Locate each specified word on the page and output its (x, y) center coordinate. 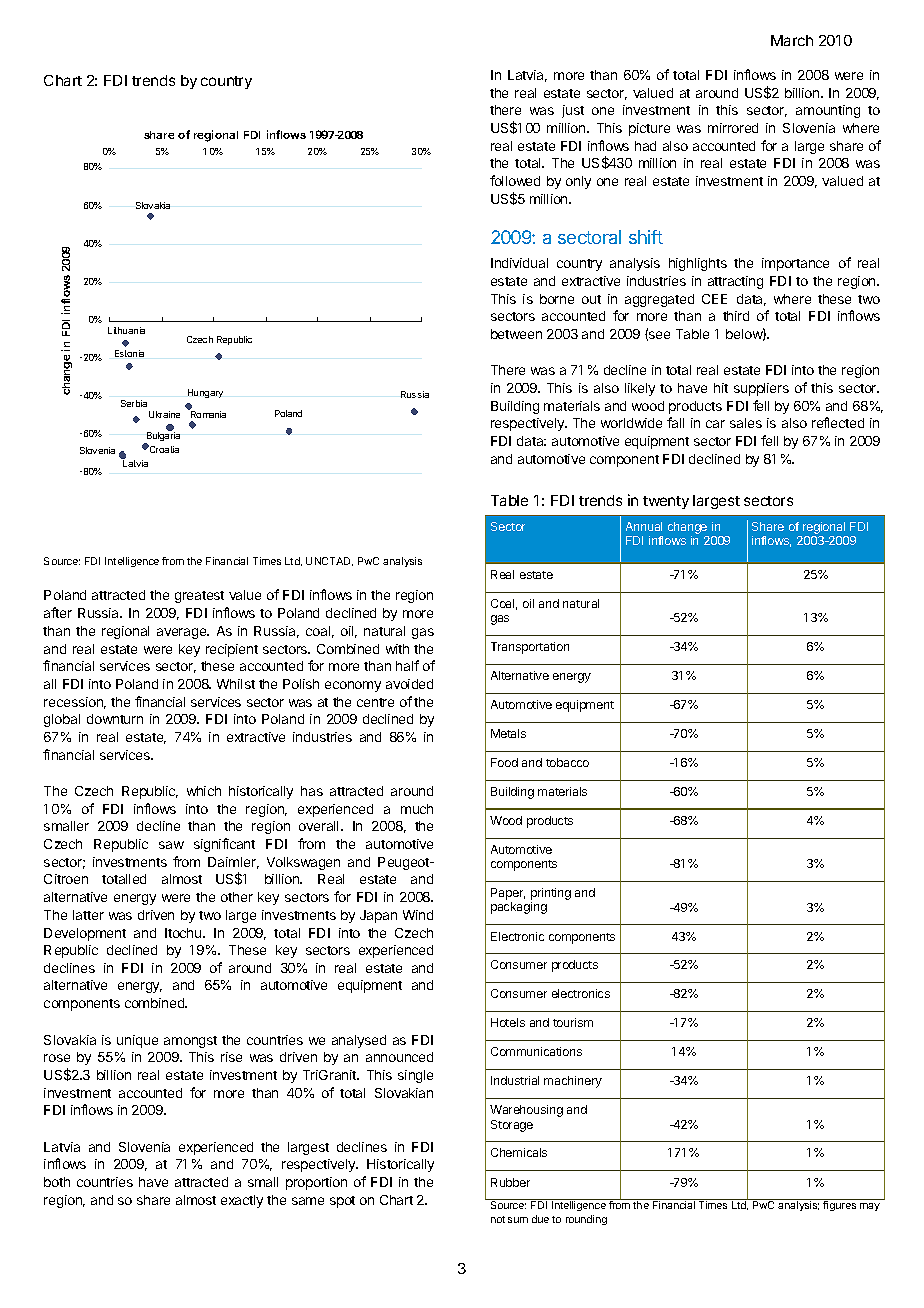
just (573, 111)
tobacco (567, 762)
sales (746, 423)
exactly (242, 1201)
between (516, 334)
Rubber (510, 1182)
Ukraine (164, 414)
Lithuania (126, 330)
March (792, 40)
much (417, 809)
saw (171, 845)
